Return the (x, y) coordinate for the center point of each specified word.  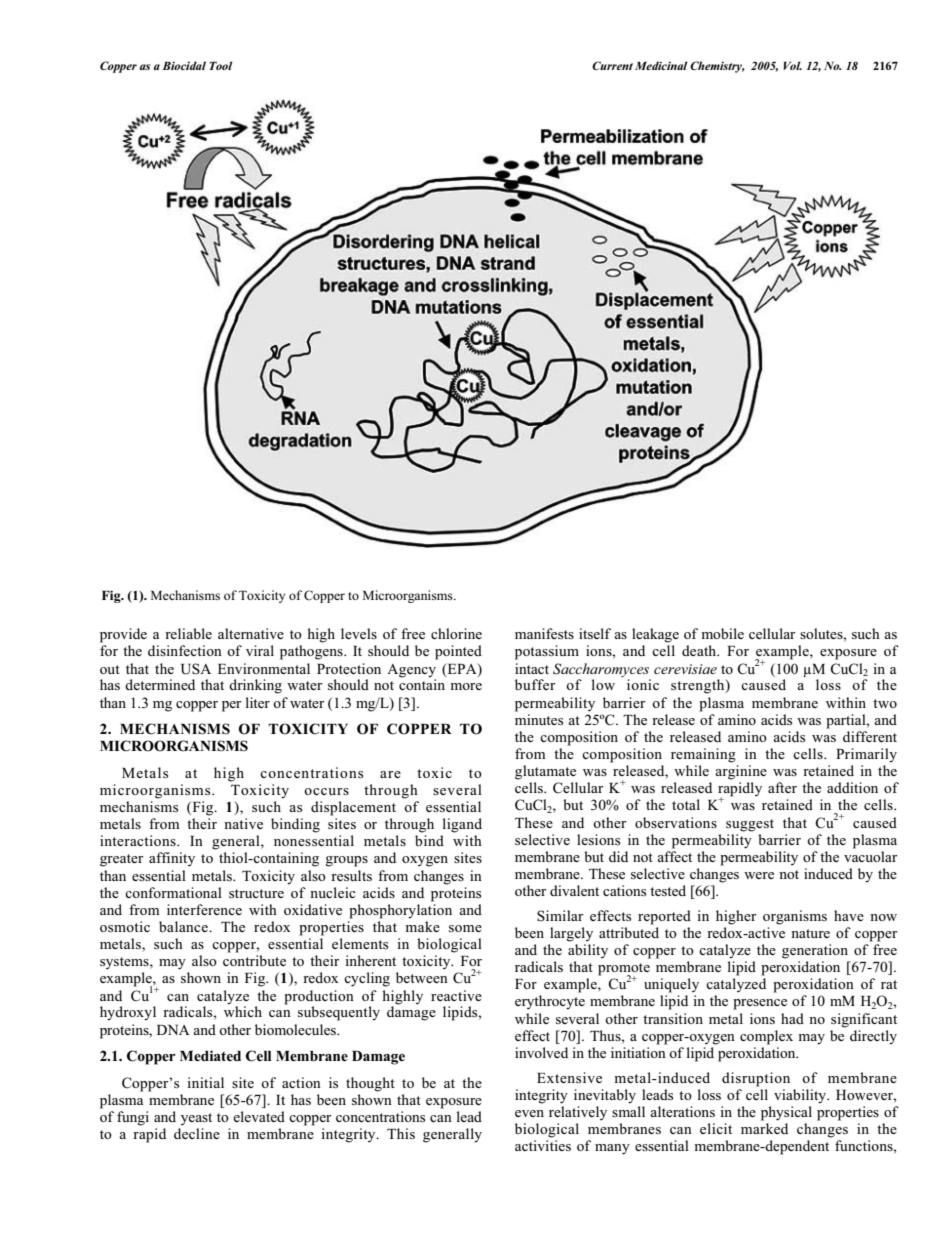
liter (257, 702)
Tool (220, 65)
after (782, 787)
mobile (722, 633)
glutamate (545, 772)
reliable (188, 633)
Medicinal (661, 65)
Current (612, 65)
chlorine (456, 633)
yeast (196, 1119)
